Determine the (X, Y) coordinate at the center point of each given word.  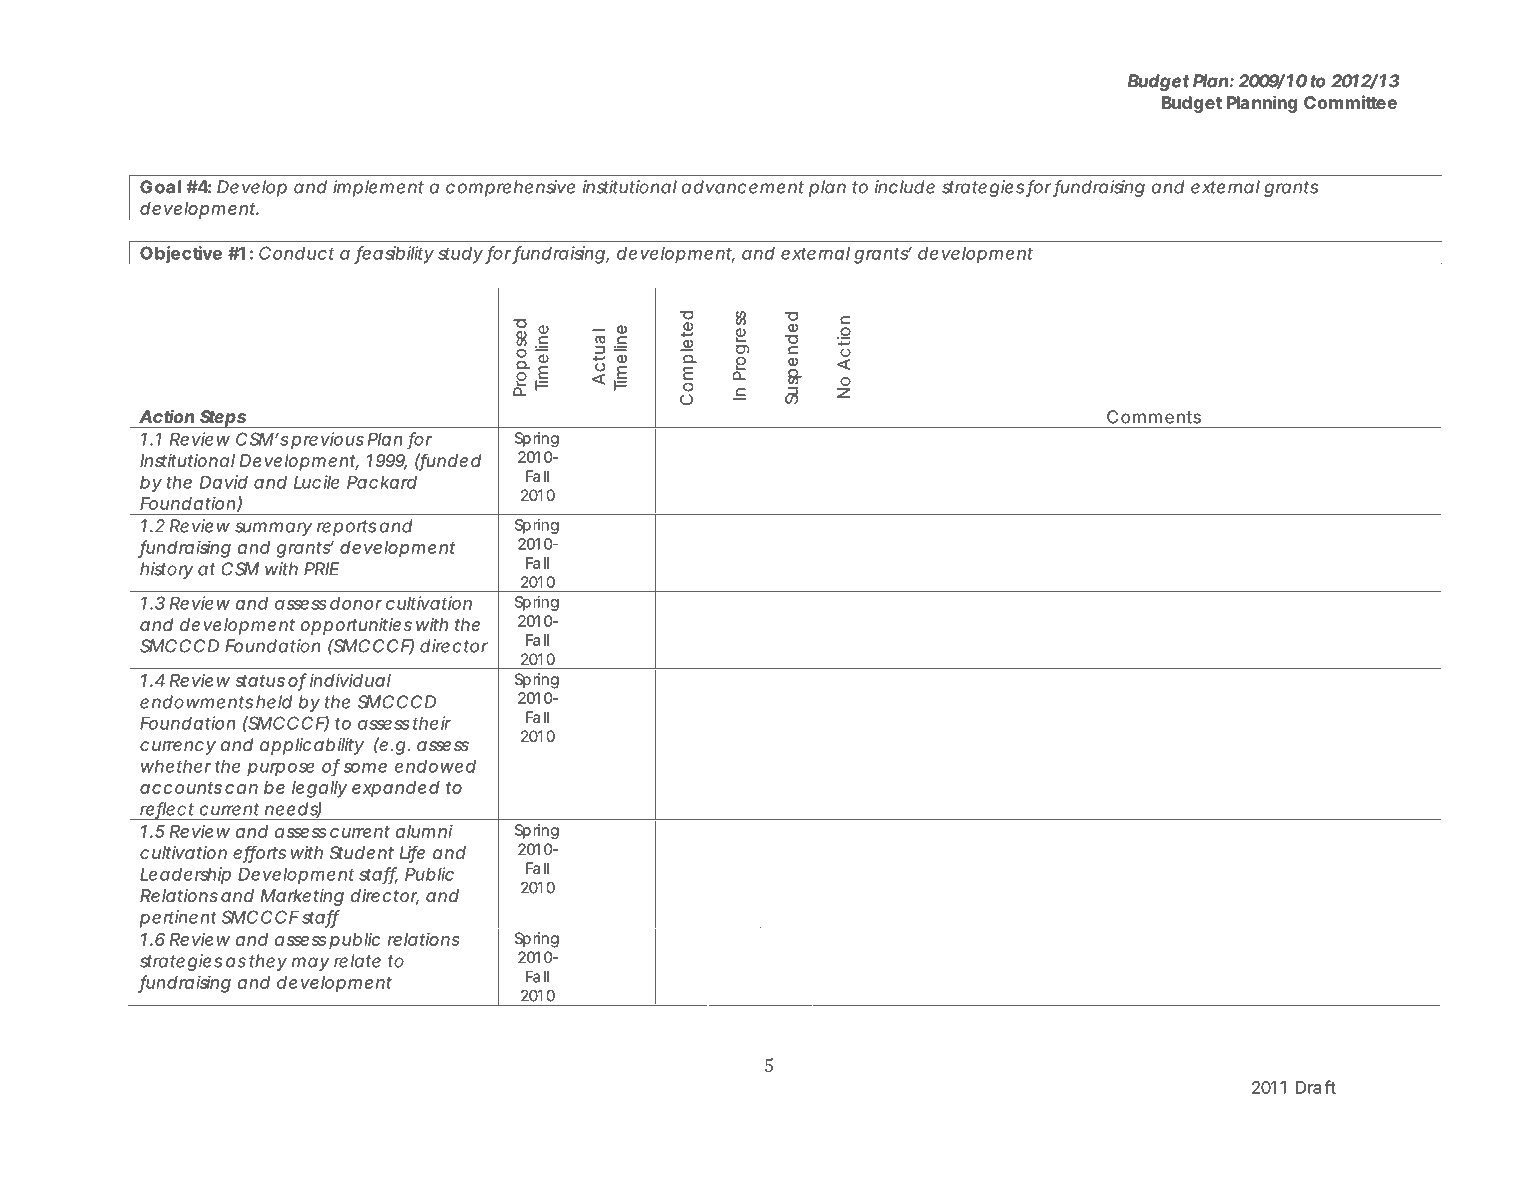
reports (346, 528)
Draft (1316, 1087)
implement (378, 188)
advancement (743, 187)
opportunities (356, 626)
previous (327, 440)
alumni (424, 831)
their (432, 723)
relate (357, 961)
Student (362, 852)
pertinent (178, 919)
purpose (281, 769)
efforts (259, 853)
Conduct (296, 253)
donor (356, 603)
